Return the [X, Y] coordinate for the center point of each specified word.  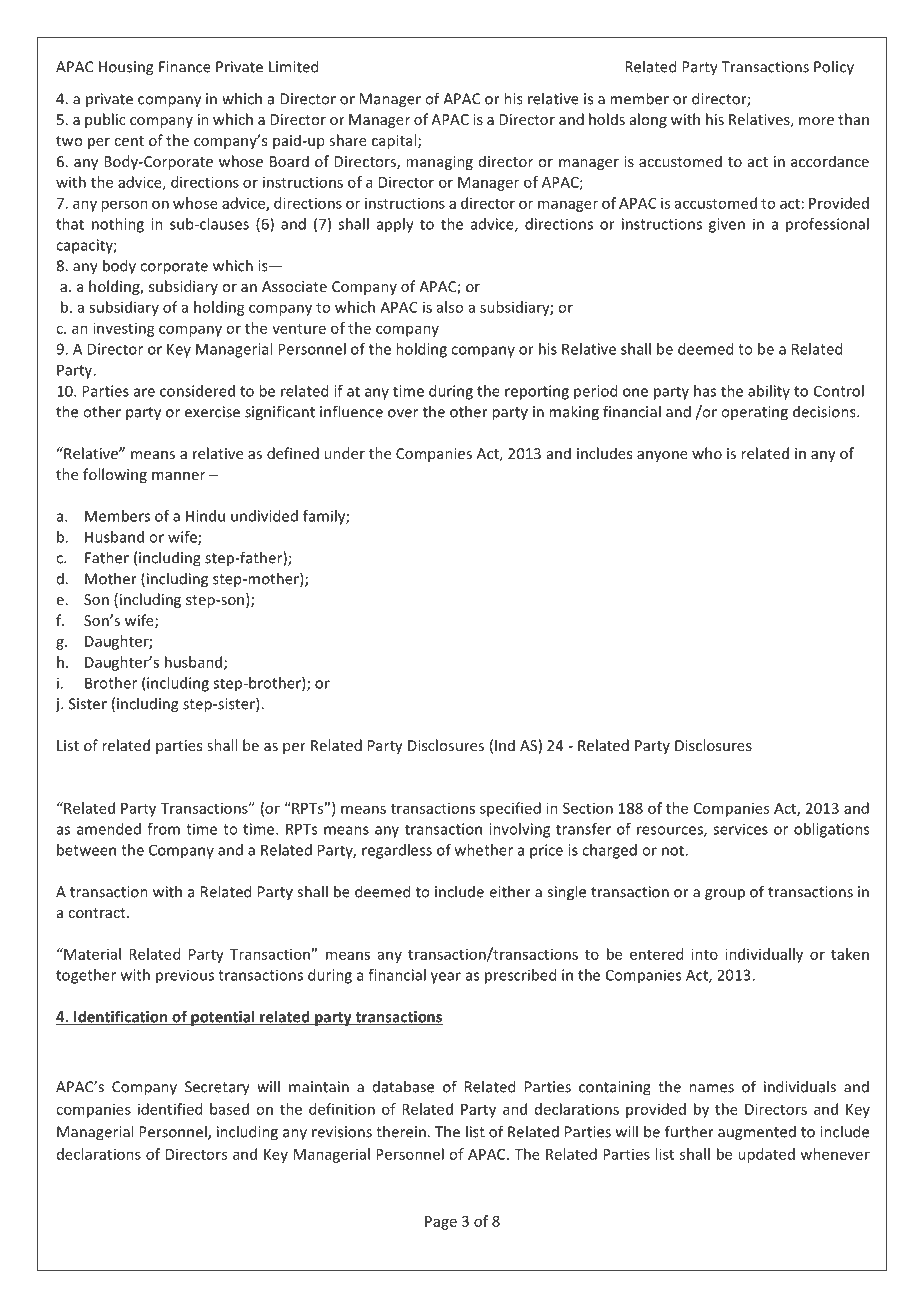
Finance [185, 67]
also [450, 307]
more [816, 121]
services [740, 829]
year [446, 978]
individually [764, 955]
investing [124, 329]
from [163, 829]
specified [510, 809]
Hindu [205, 516]
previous [185, 976]
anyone [662, 456]
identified [170, 1109]
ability [769, 392]
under [344, 453]
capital [395, 141]
